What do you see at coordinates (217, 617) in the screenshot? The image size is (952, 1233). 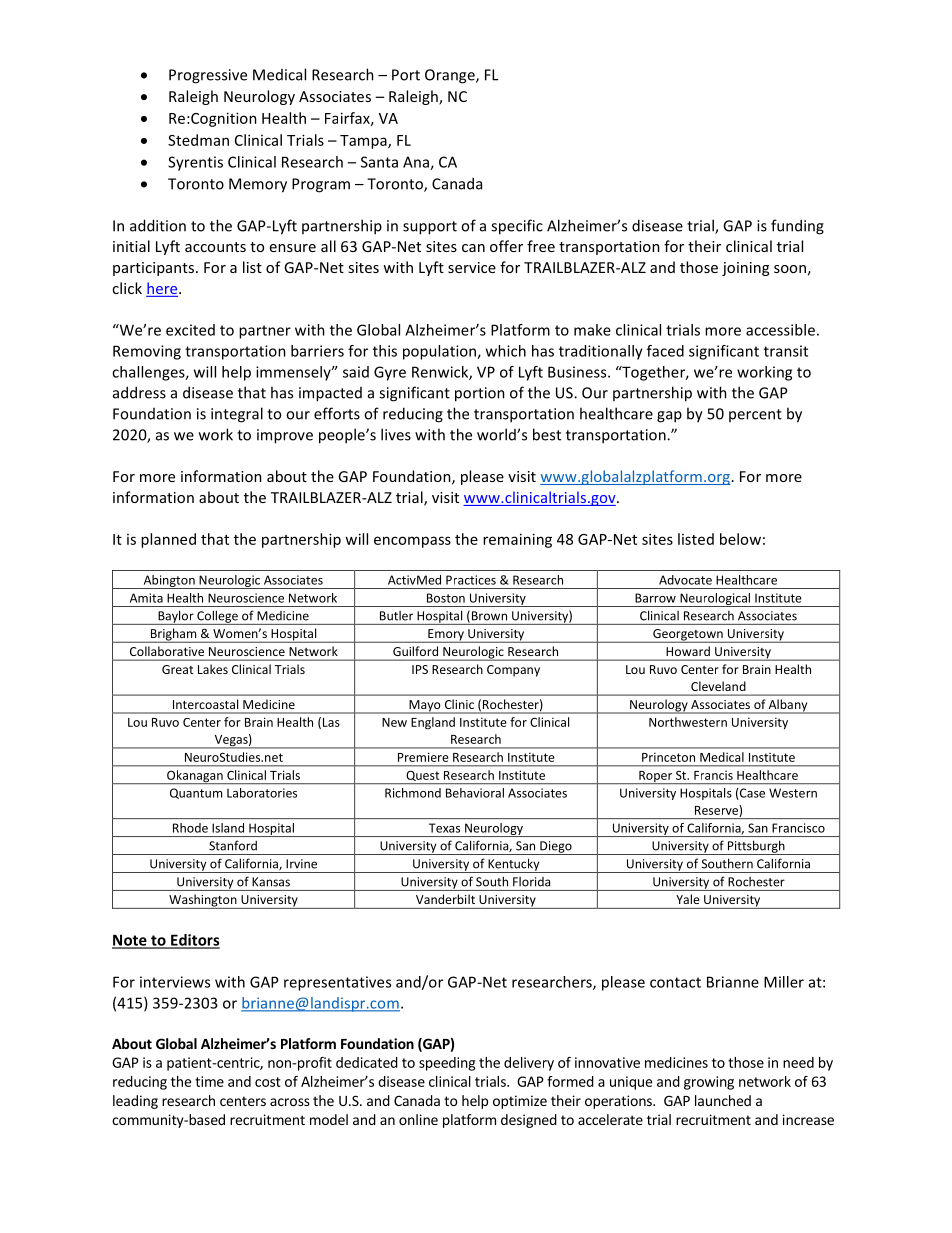 I see `College` at bounding box center [217, 617].
